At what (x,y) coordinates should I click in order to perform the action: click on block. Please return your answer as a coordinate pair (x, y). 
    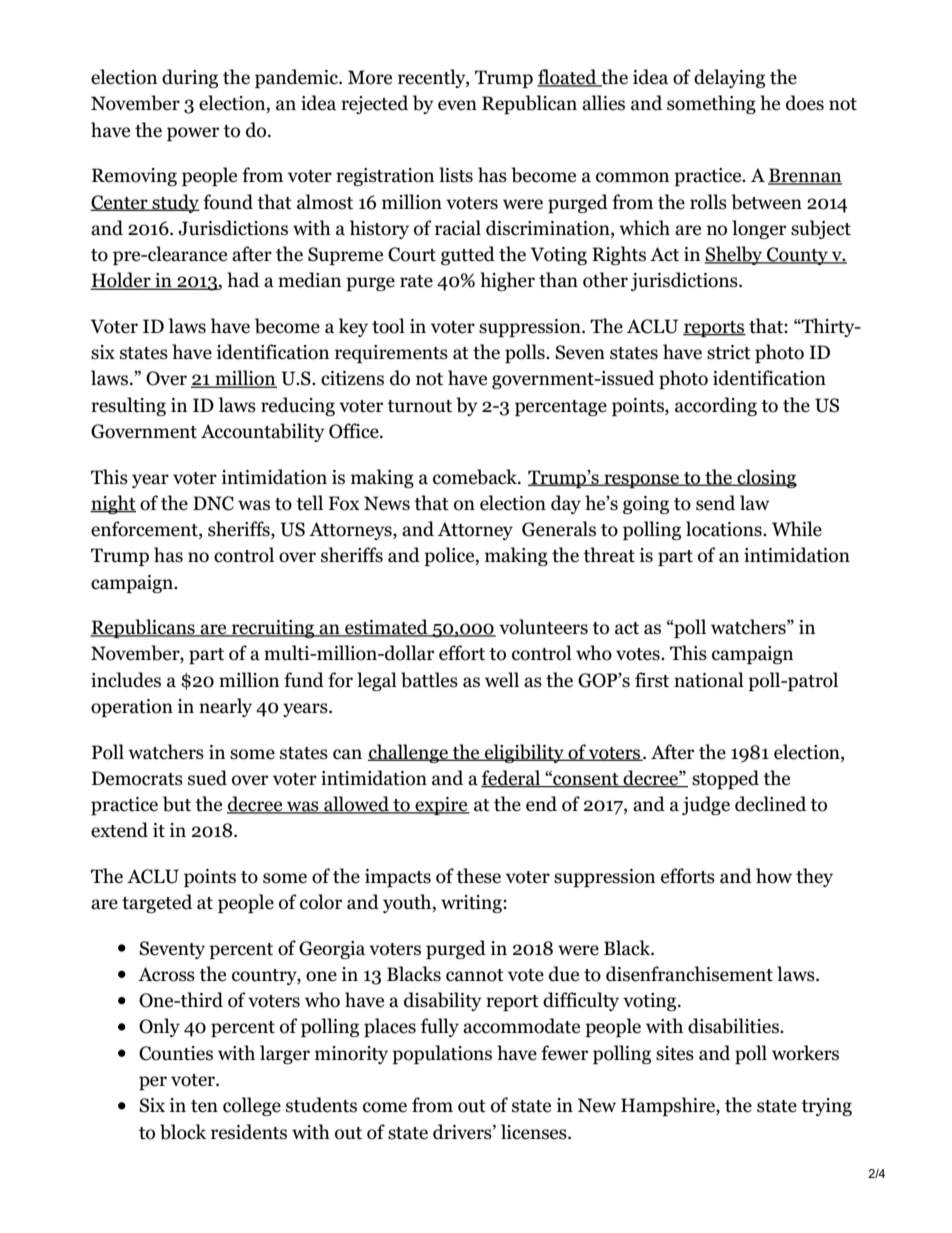
    Looking at the image, I should click on (183, 1132).
